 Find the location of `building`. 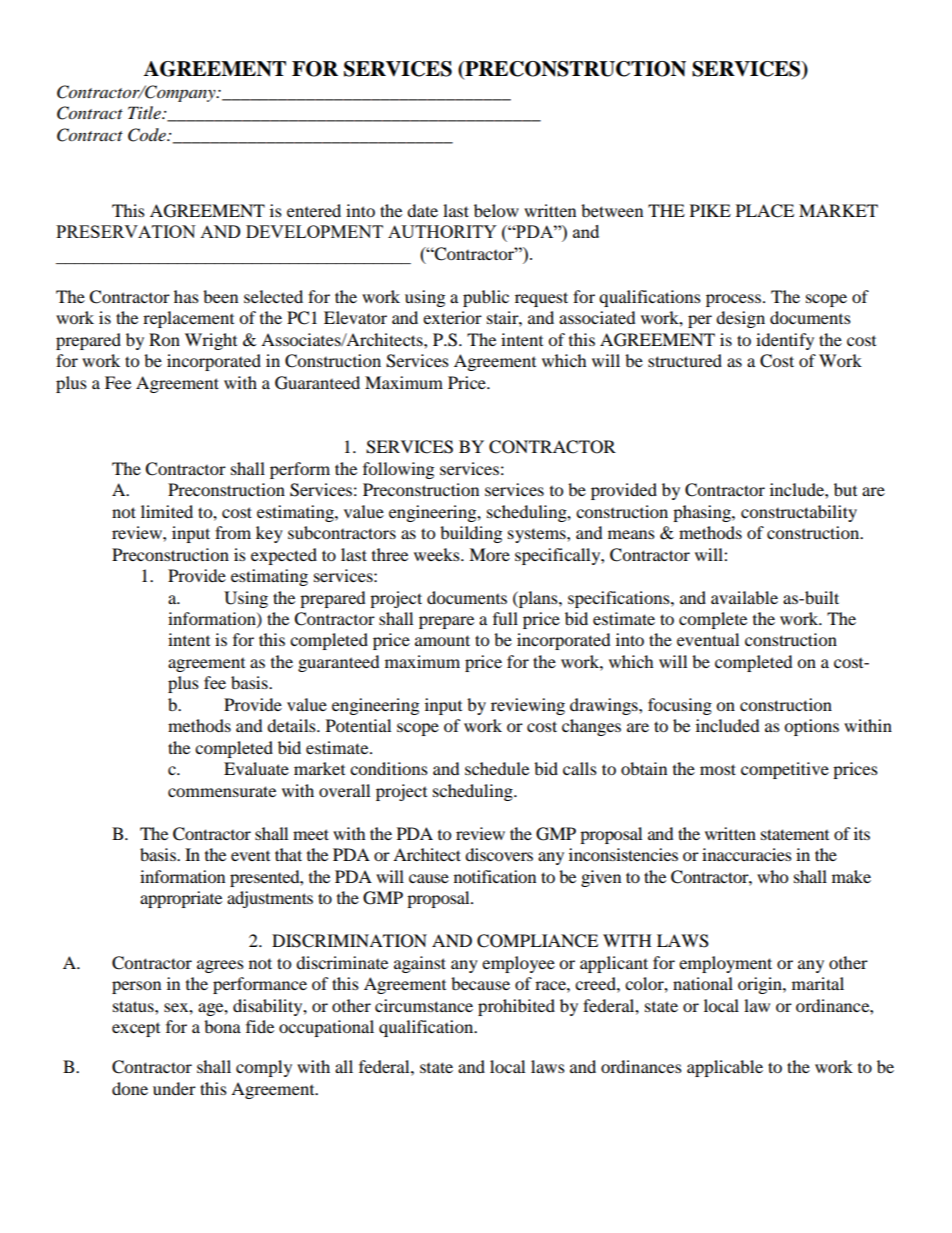

building is located at coordinates (471, 534).
